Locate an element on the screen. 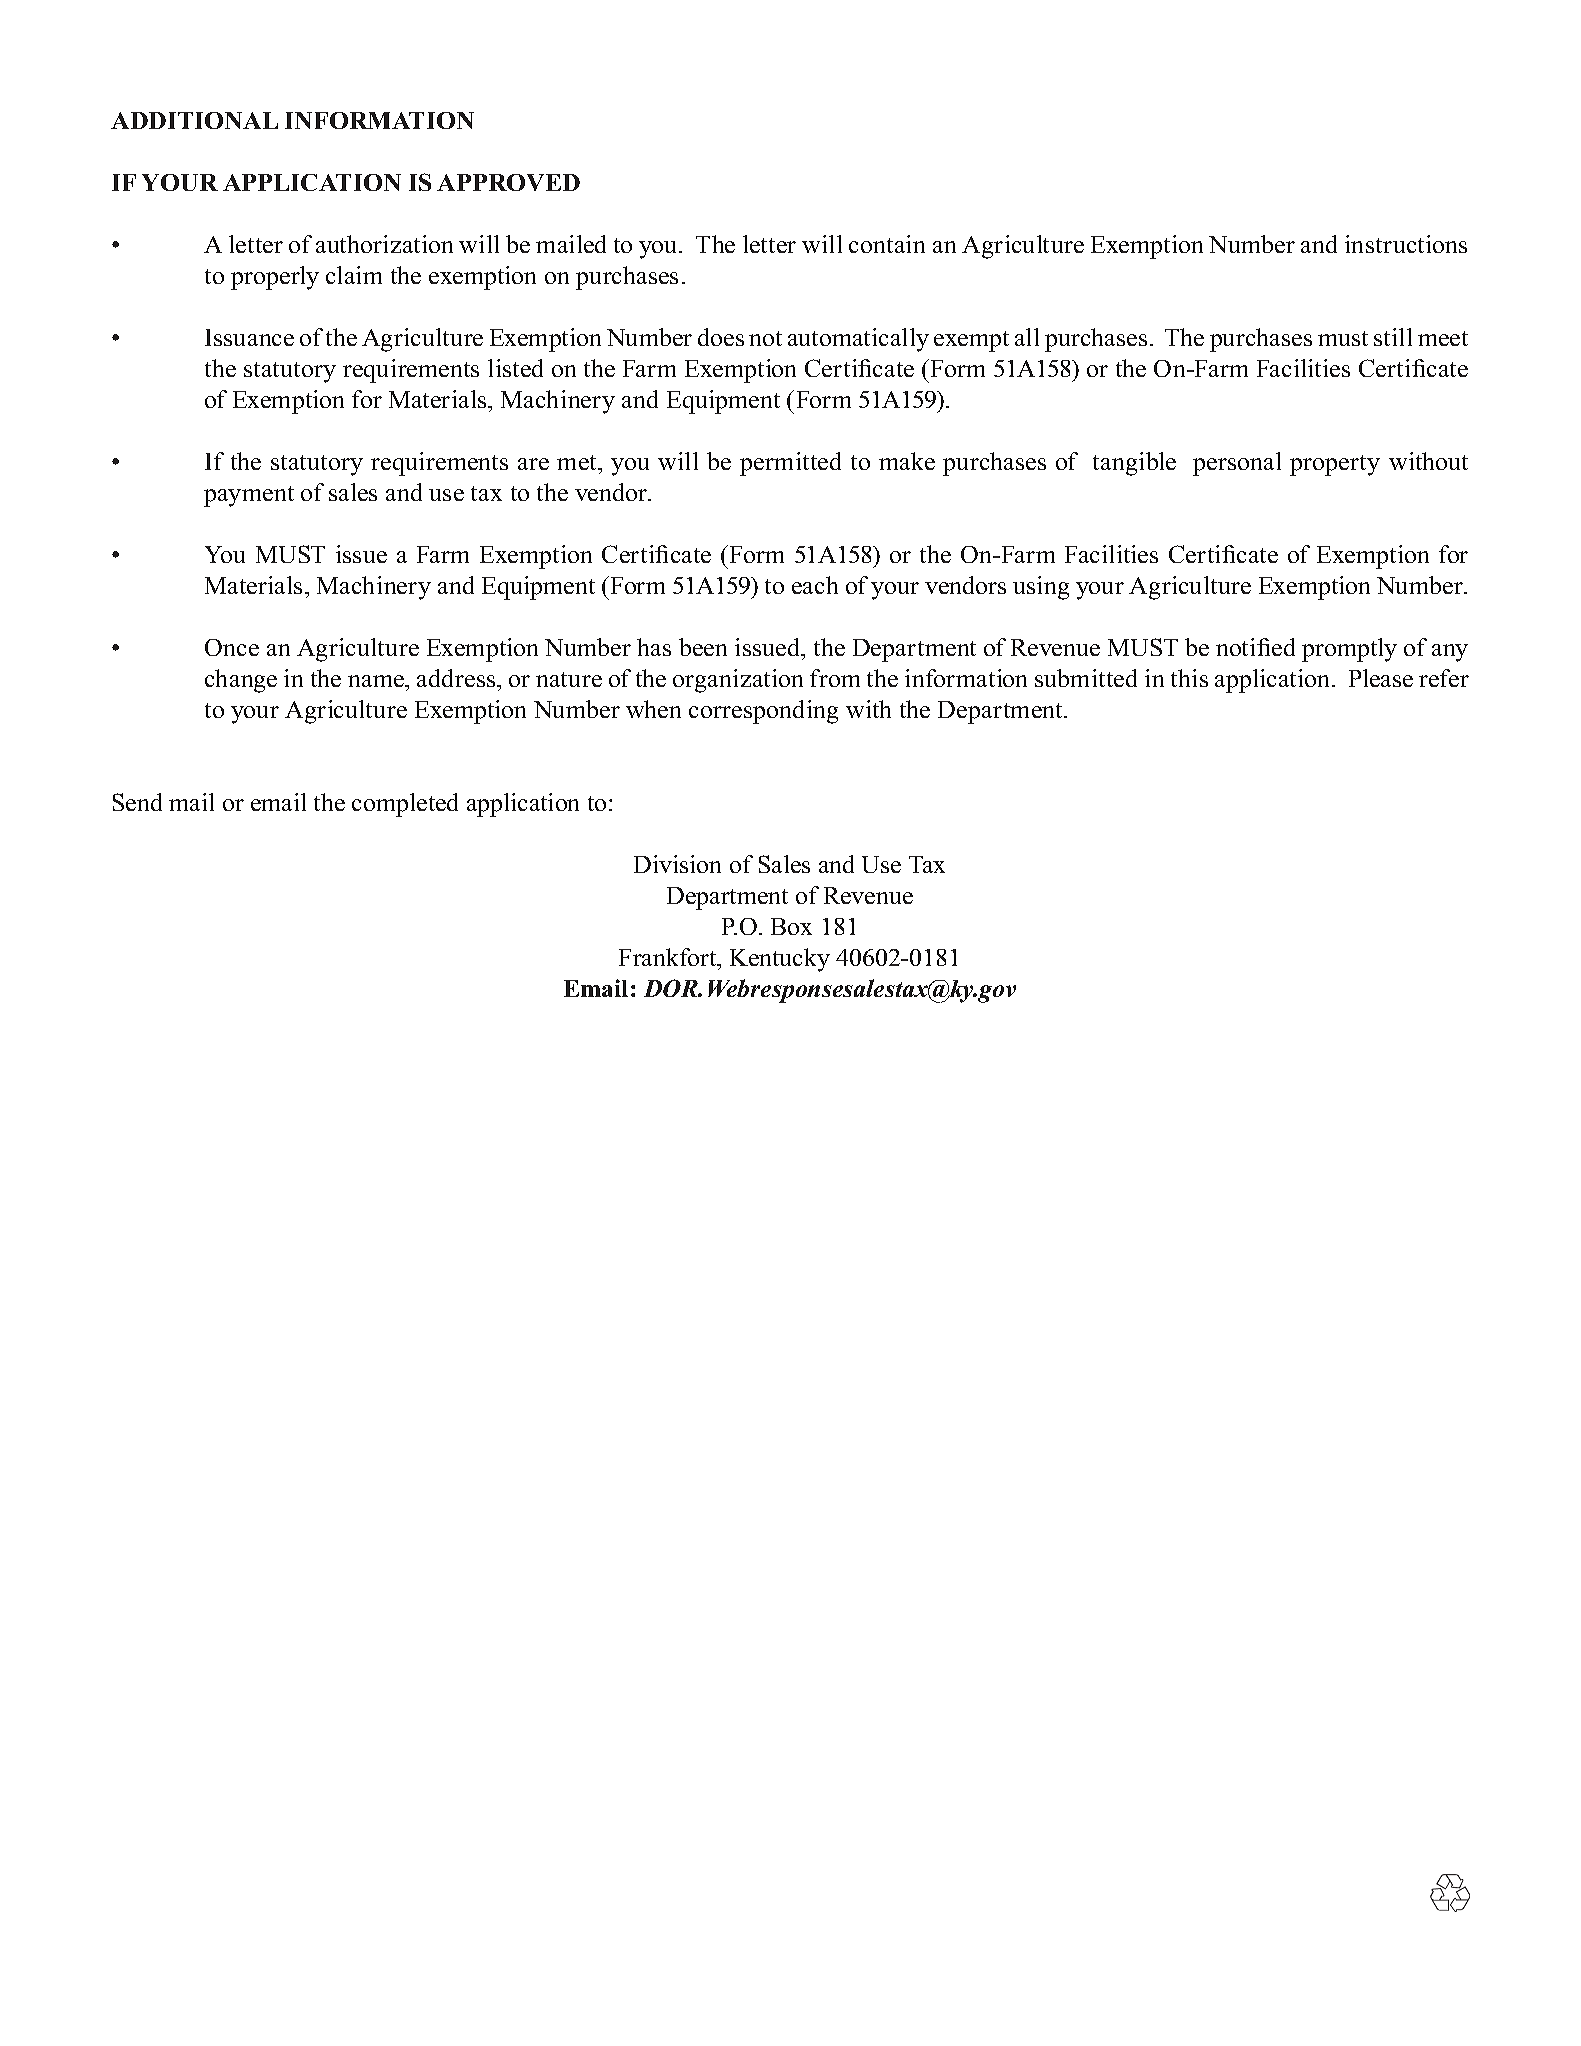 This screenshot has width=1581, height=2046. corresponding is located at coordinates (763, 712).
